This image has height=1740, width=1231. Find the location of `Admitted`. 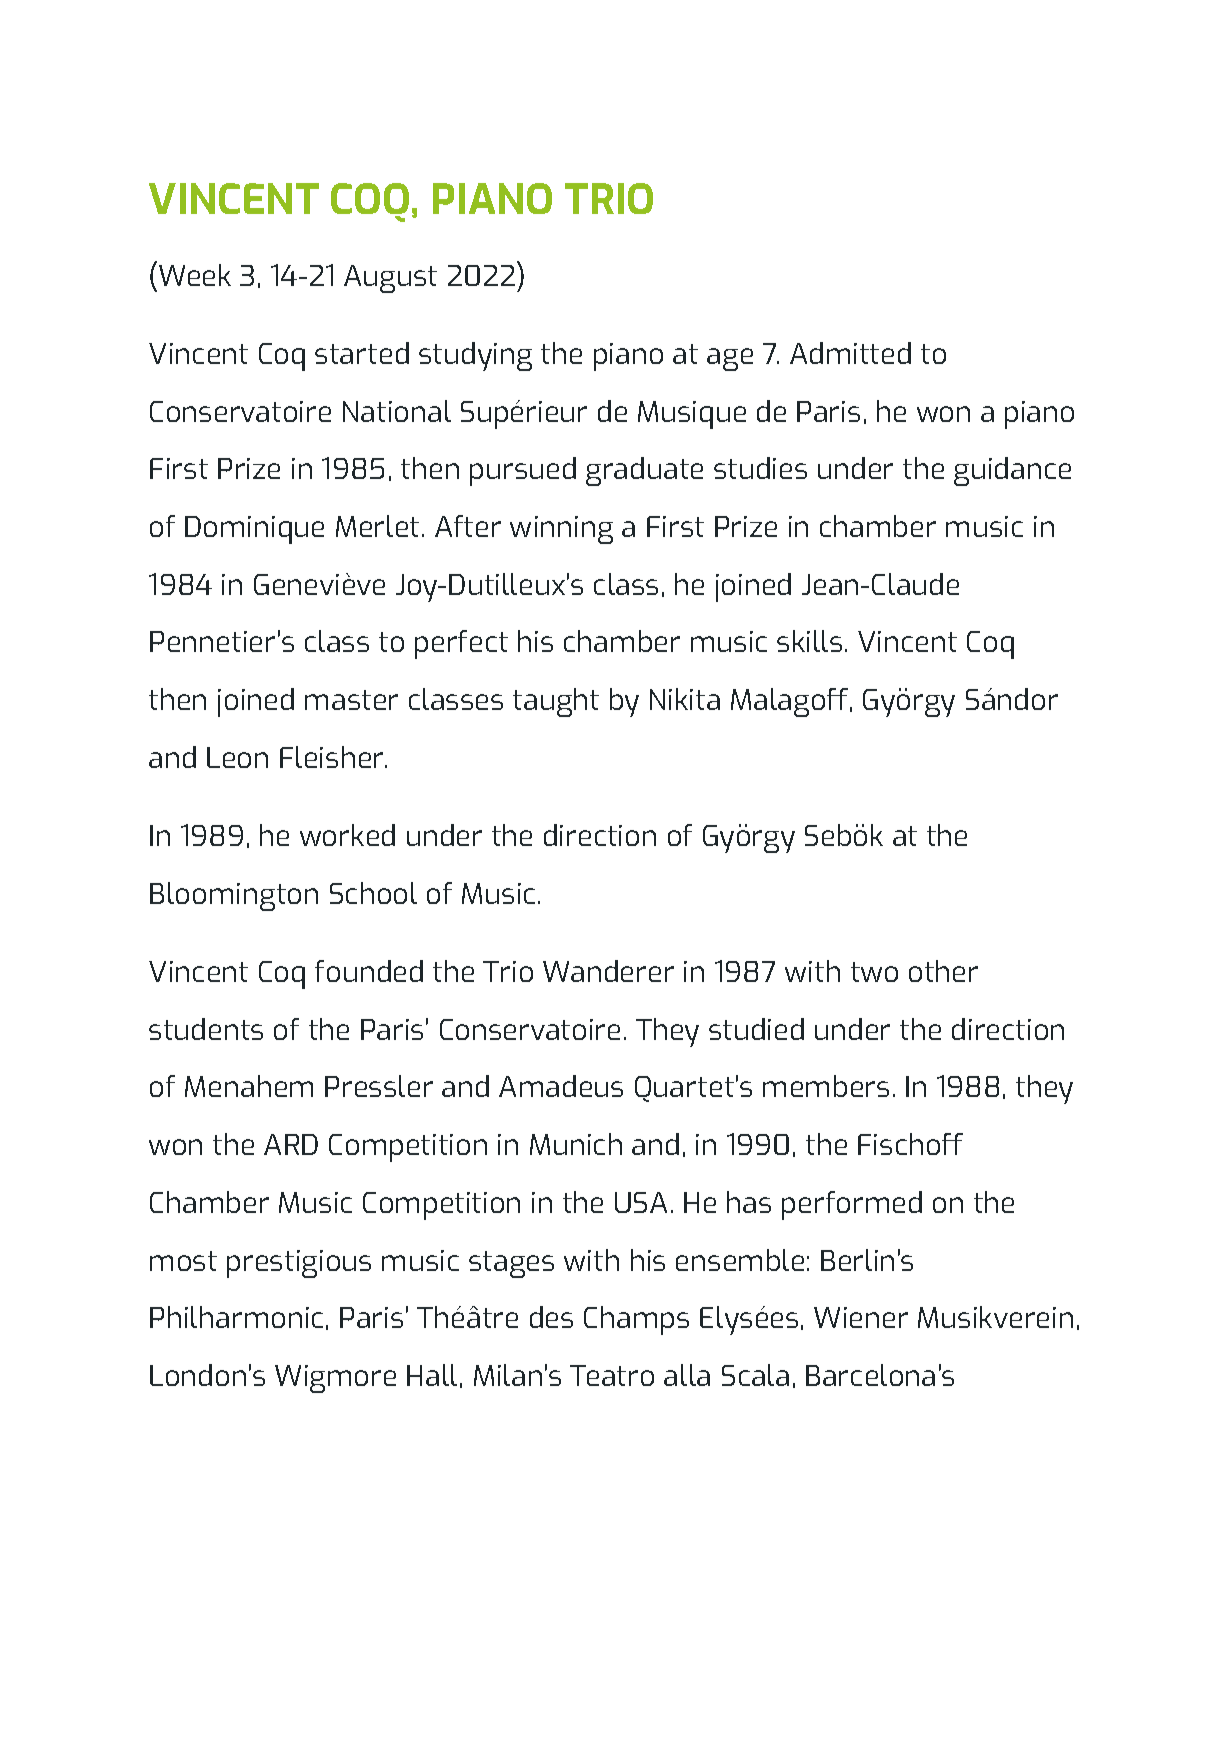

Admitted is located at coordinates (850, 353).
